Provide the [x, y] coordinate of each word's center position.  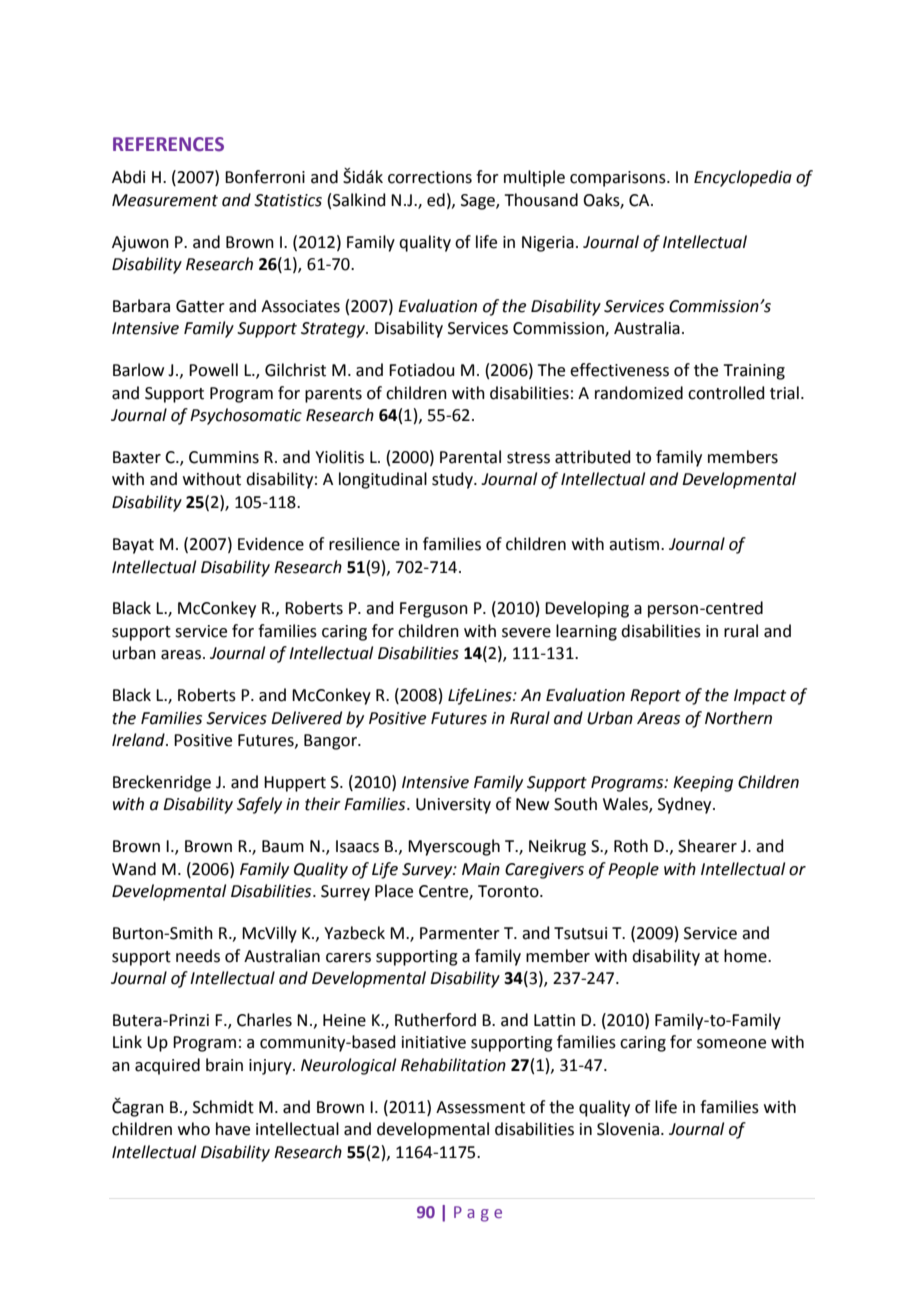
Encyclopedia [743, 178]
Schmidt [223, 1107]
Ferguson [434, 610]
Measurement [165, 200]
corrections [430, 177]
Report [655, 697]
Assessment [480, 1107]
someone [731, 1044]
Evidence [271, 544]
